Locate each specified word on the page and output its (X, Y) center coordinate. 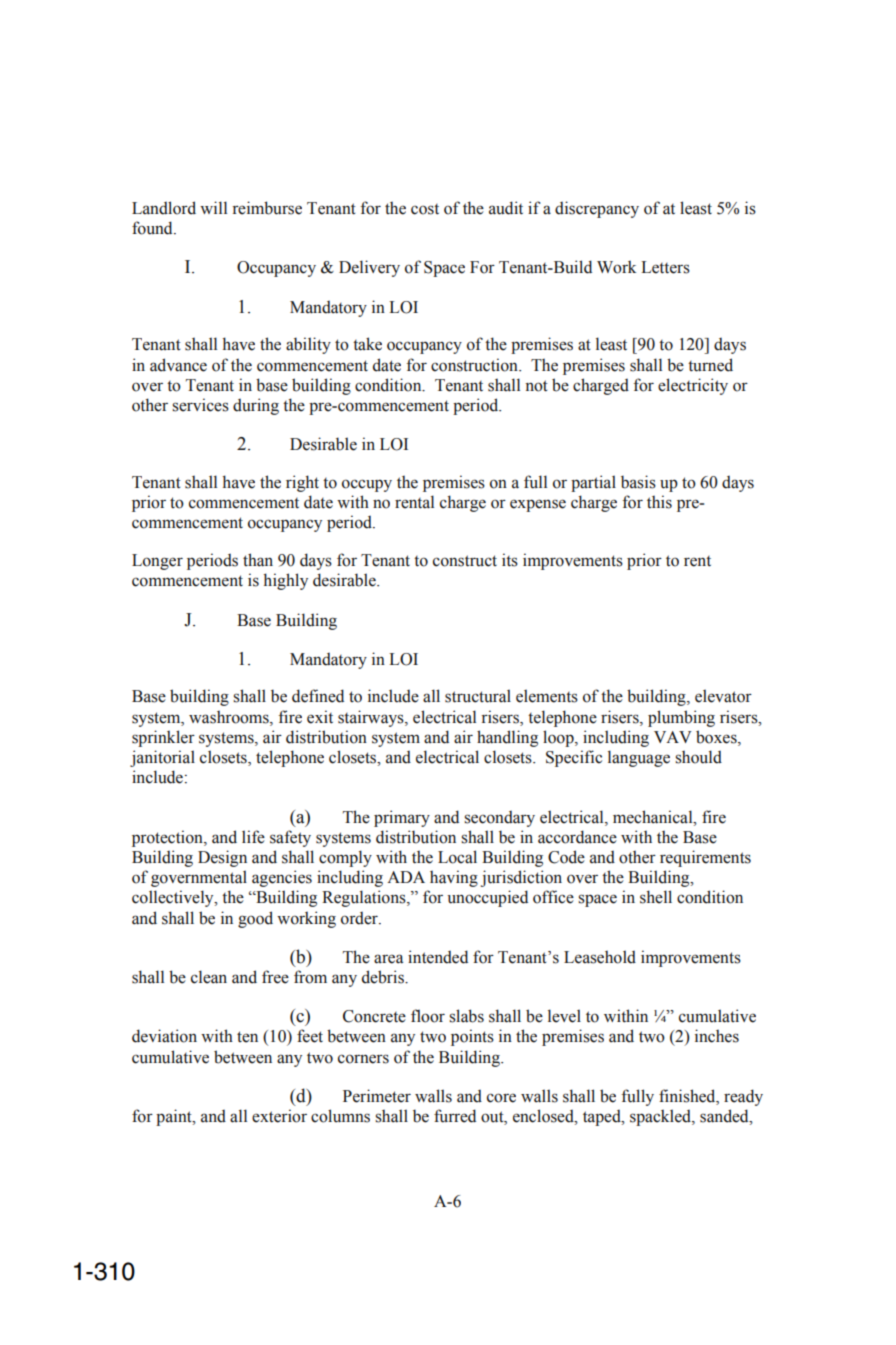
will (213, 207)
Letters (665, 267)
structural (478, 696)
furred (455, 1116)
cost (425, 209)
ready (743, 1097)
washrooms (230, 717)
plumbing (681, 718)
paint (175, 1117)
